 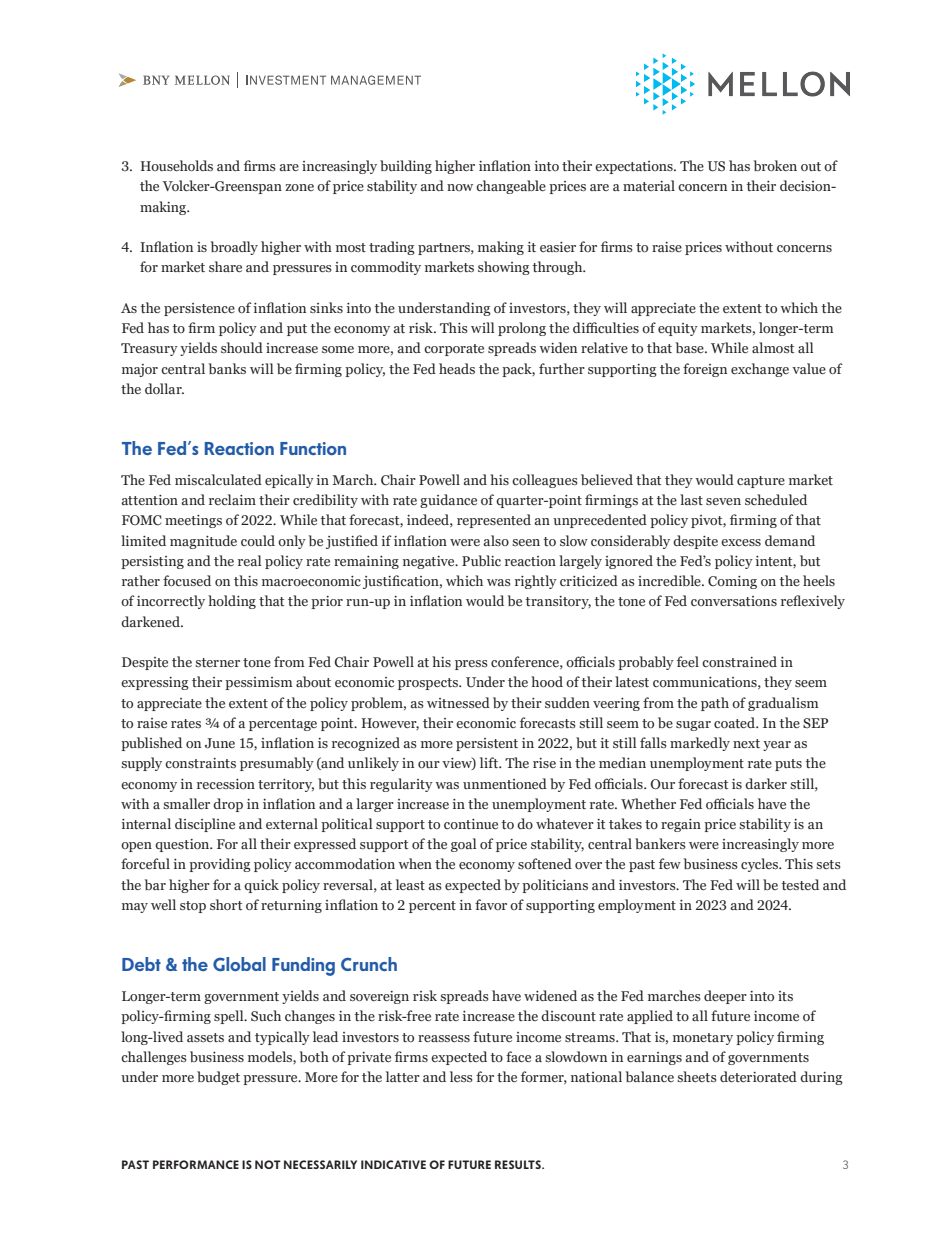 What do you see at coordinates (226, 904) in the image?
I see `short` at bounding box center [226, 904].
